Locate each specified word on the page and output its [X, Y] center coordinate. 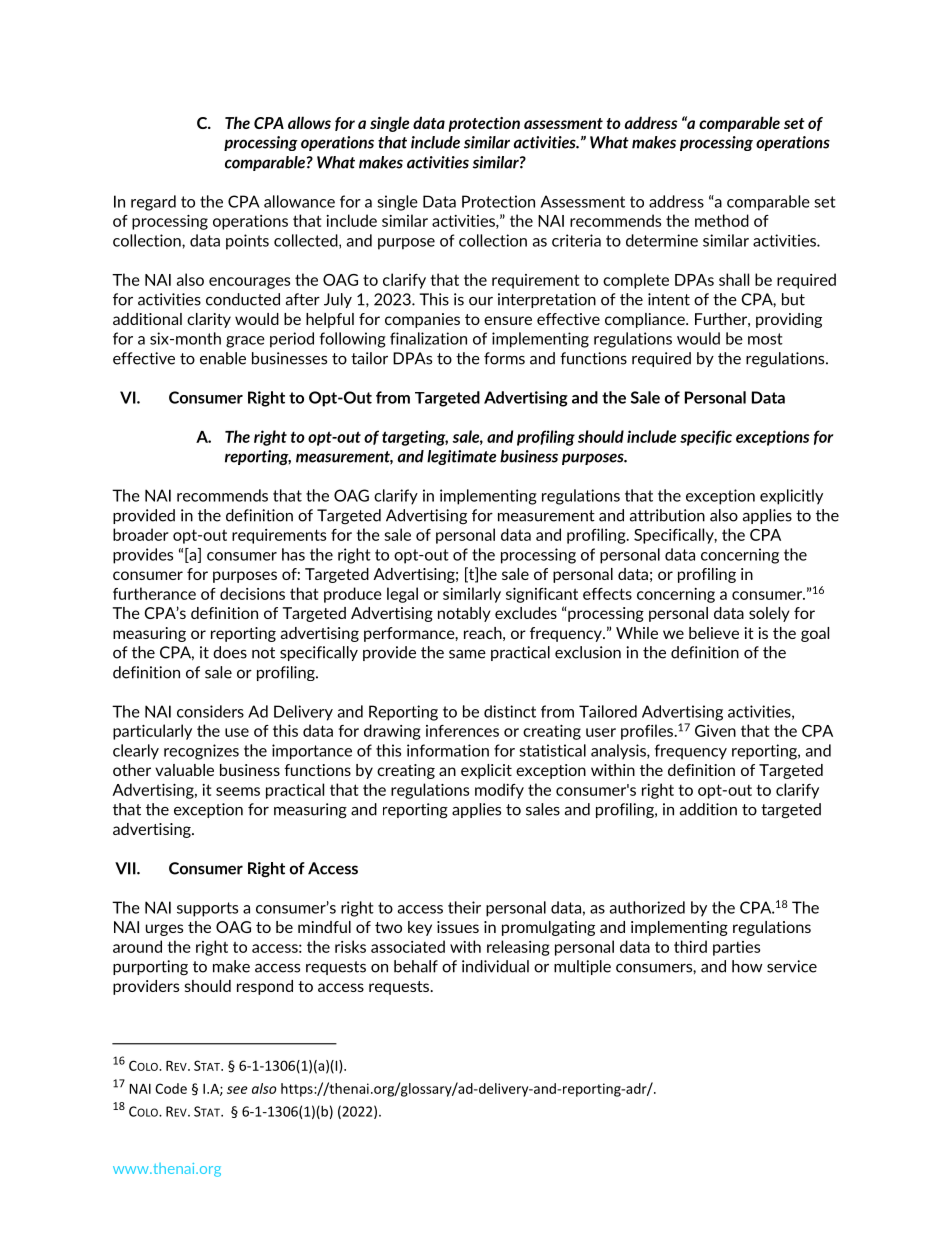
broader [141, 534]
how [747, 966]
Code [171, 1088]
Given [715, 731]
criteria [576, 240]
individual [495, 966]
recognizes [201, 752]
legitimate [461, 457]
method [722, 220]
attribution [667, 515]
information [448, 750]
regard [153, 203]
